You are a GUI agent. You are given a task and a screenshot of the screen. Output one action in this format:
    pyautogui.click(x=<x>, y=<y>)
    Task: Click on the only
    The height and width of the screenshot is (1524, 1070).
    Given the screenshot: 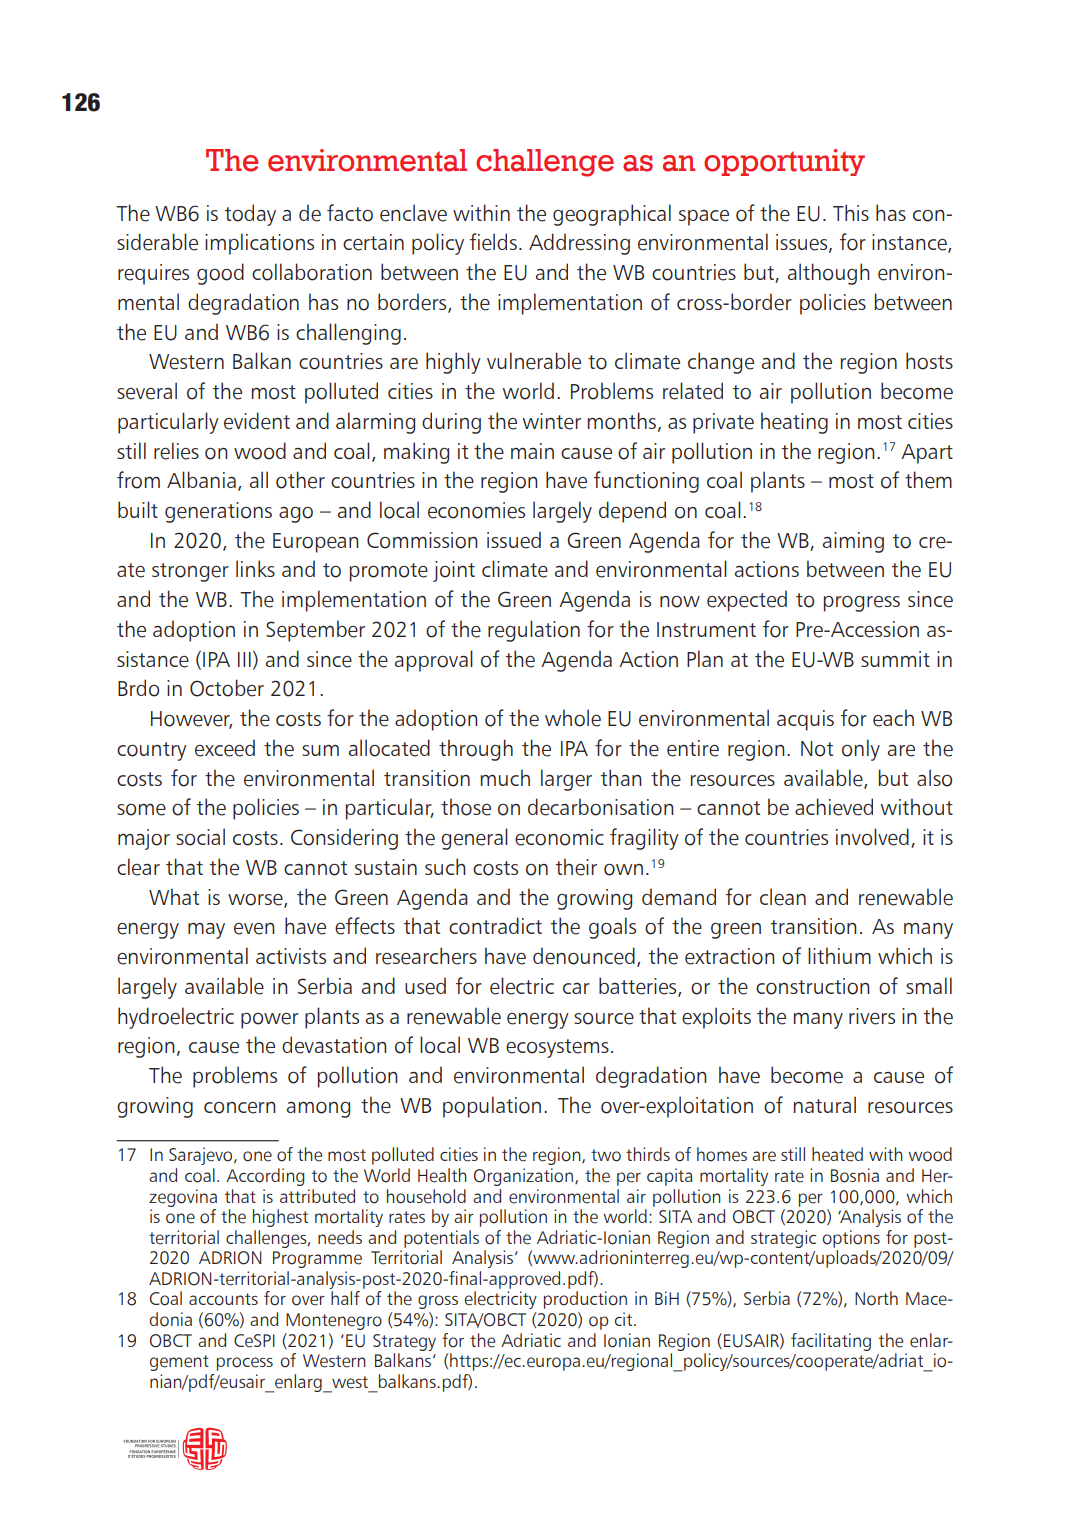 What is the action you would take?
    pyautogui.click(x=861, y=750)
